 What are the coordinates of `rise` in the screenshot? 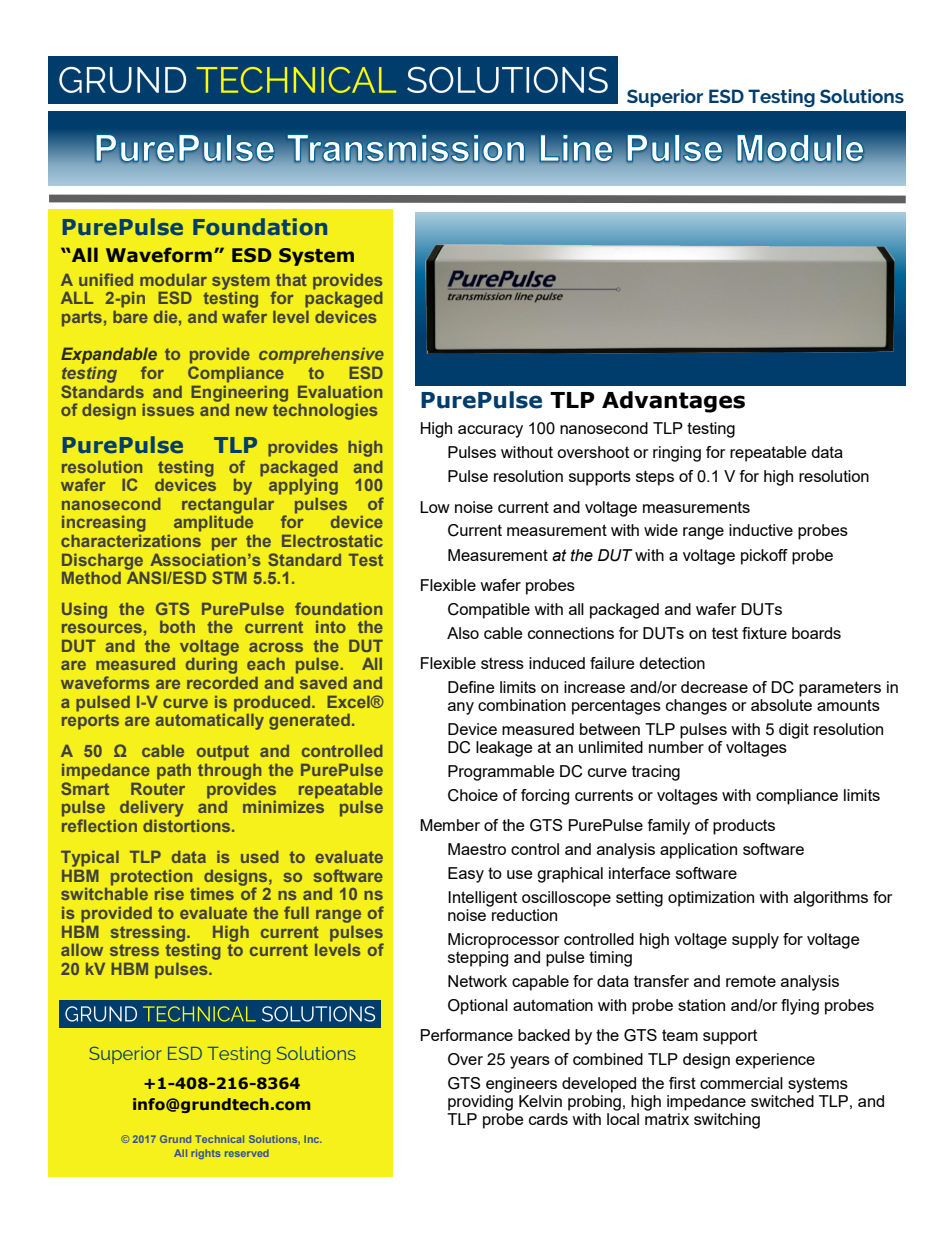 It's located at (169, 894).
